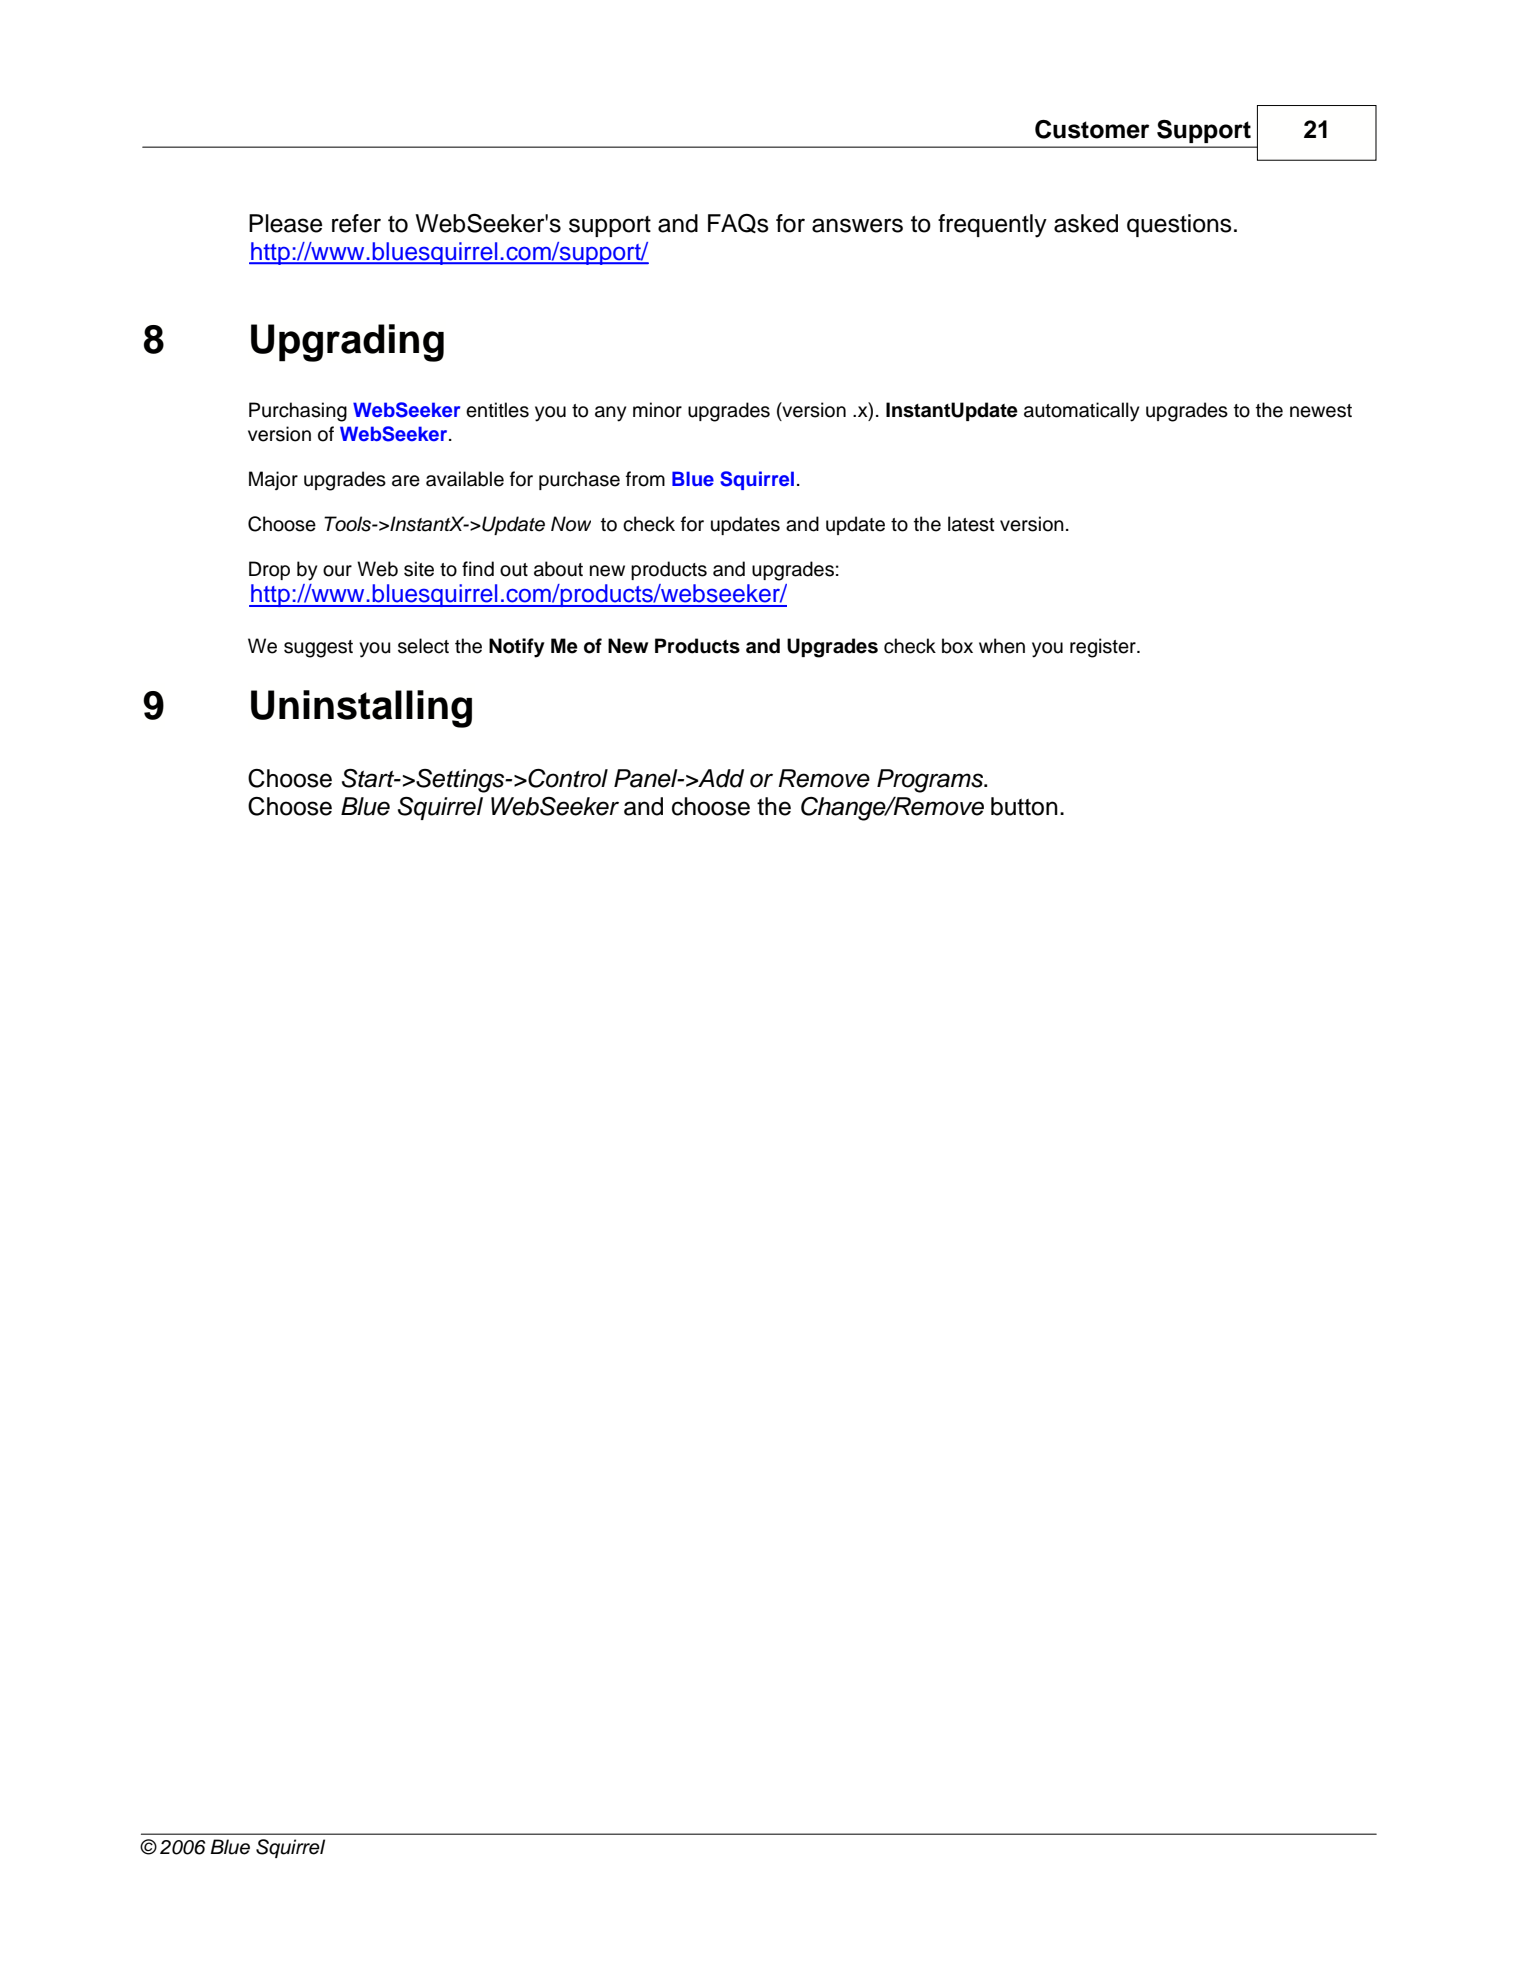 The image size is (1516, 1962). I want to click on Customer, so click(1092, 129).
